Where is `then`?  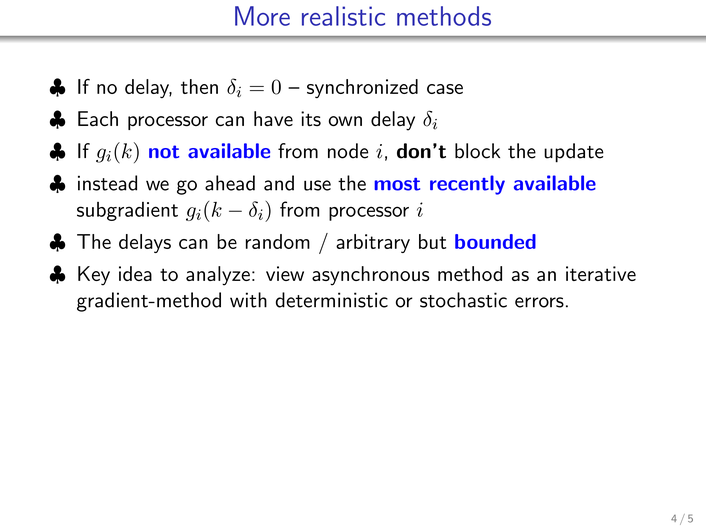 then is located at coordinates (199, 86).
